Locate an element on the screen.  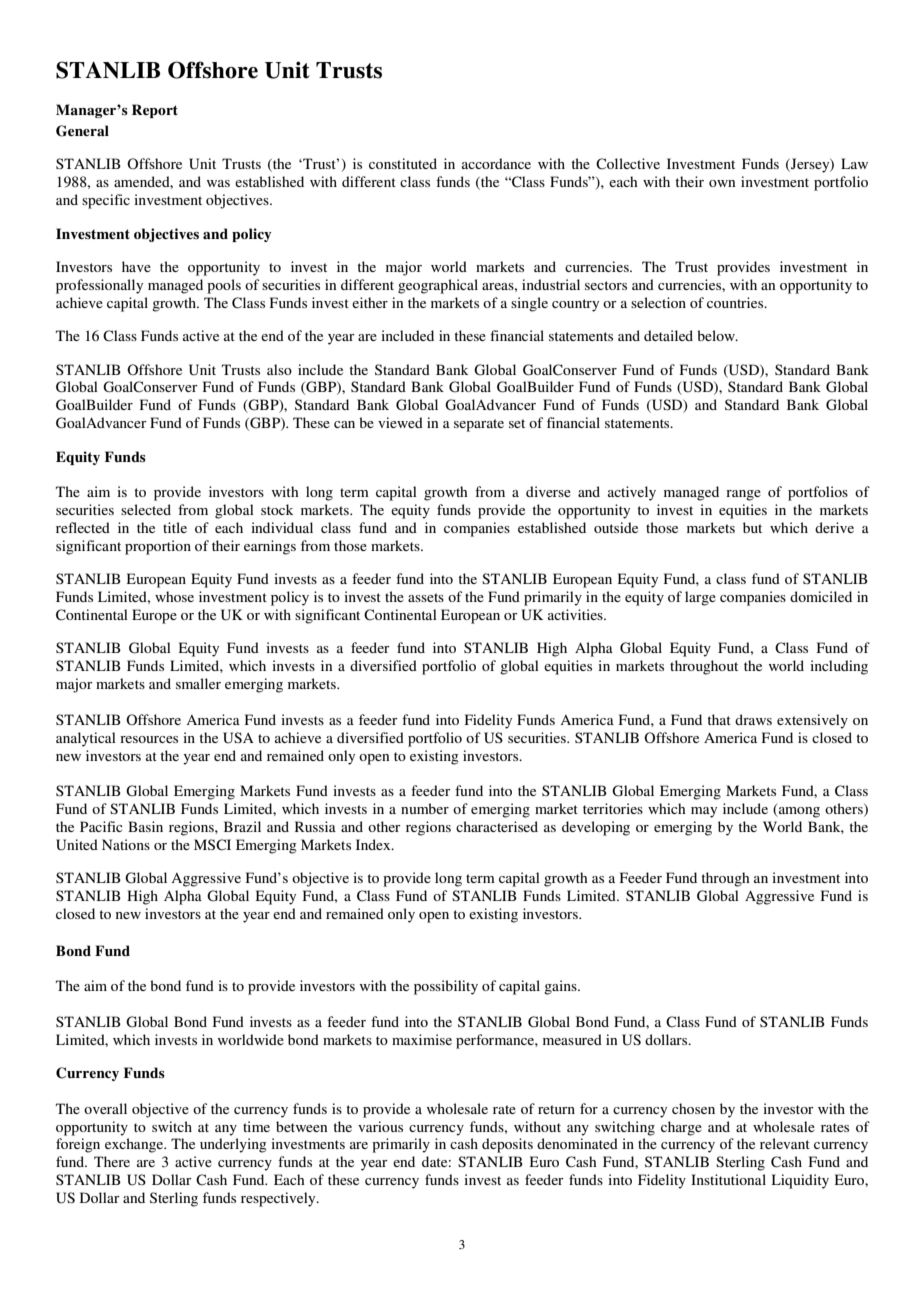
diverse is located at coordinates (548, 491).
